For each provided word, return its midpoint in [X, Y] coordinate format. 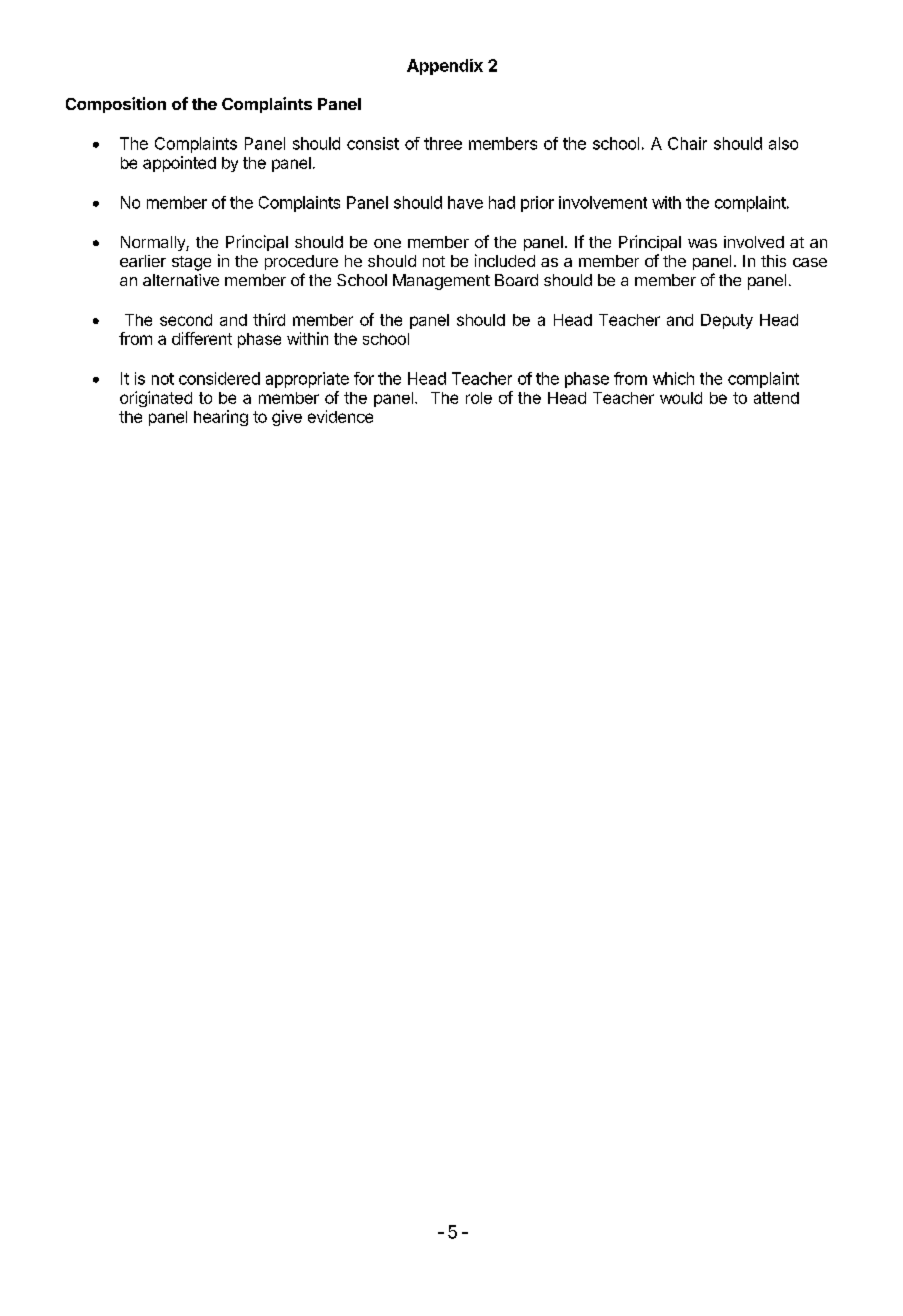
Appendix [445, 67]
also [783, 143]
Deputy [727, 321]
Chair [687, 143]
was [702, 243]
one [387, 243]
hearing [221, 418]
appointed [179, 164]
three [443, 143]
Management [441, 282]
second [186, 320]
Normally [154, 243]
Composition [116, 105]
